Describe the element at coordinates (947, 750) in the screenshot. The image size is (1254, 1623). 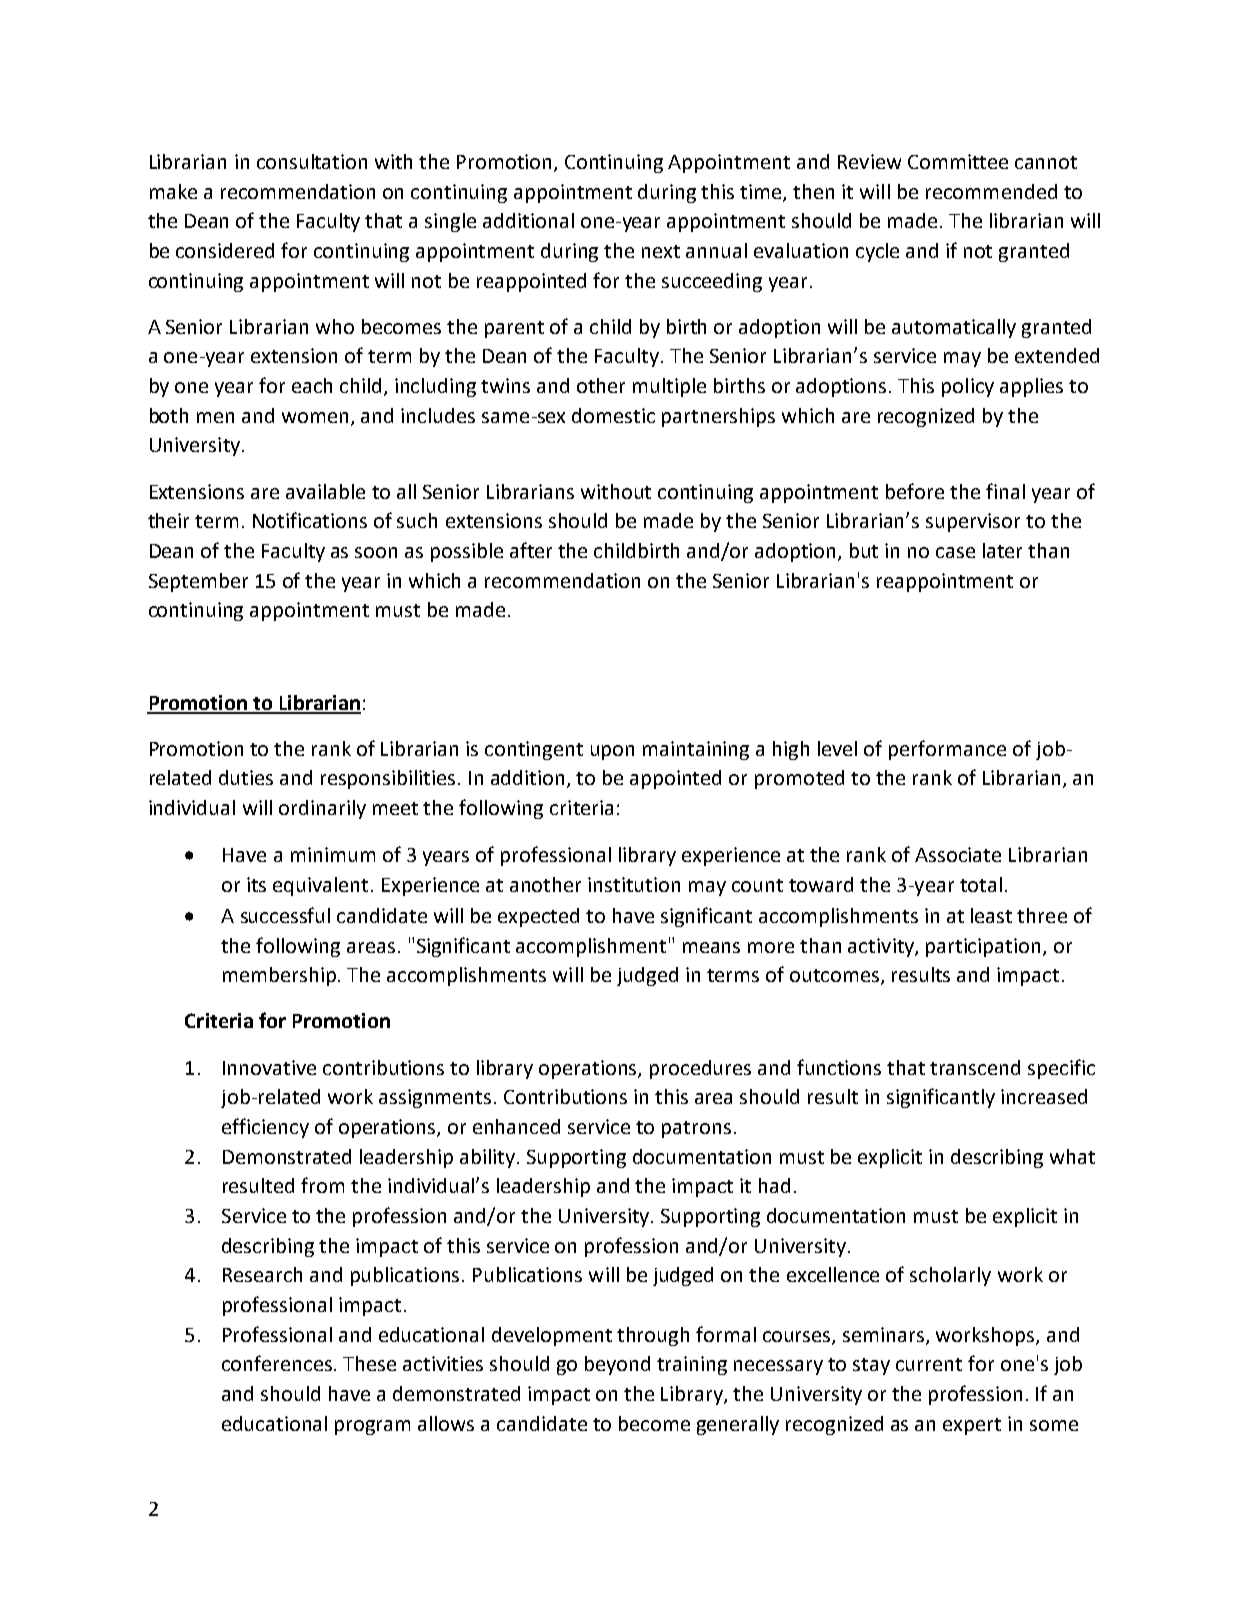
I see `performance` at that location.
